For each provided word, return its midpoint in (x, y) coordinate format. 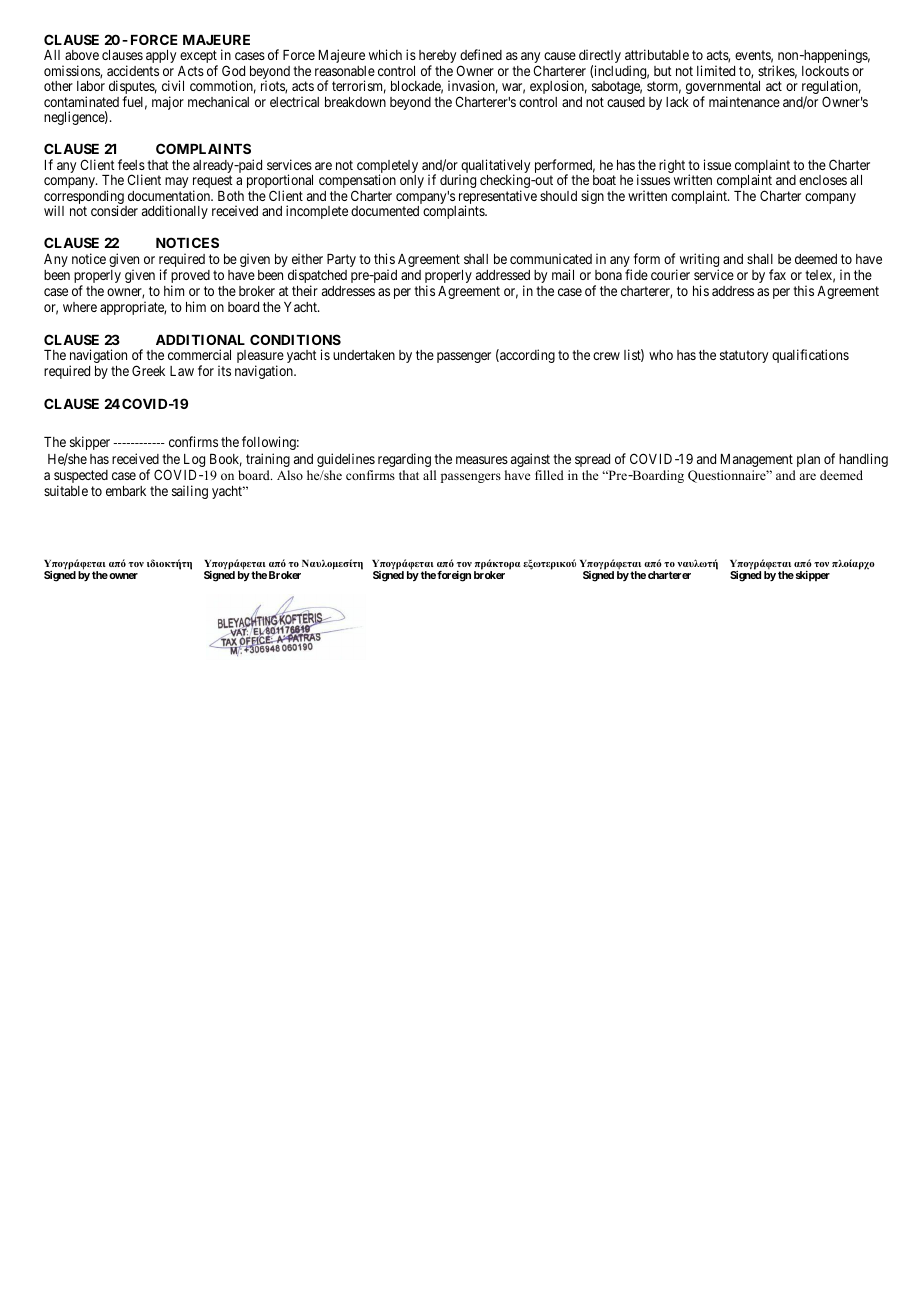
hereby (437, 58)
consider (114, 210)
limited (716, 70)
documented (385, 211)
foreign (454, 576)
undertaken (364, 355)
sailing (190, 492)
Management (757, 460)
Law (182, 371)
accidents (133, 70)
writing (699, 261)
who (661, 355)
